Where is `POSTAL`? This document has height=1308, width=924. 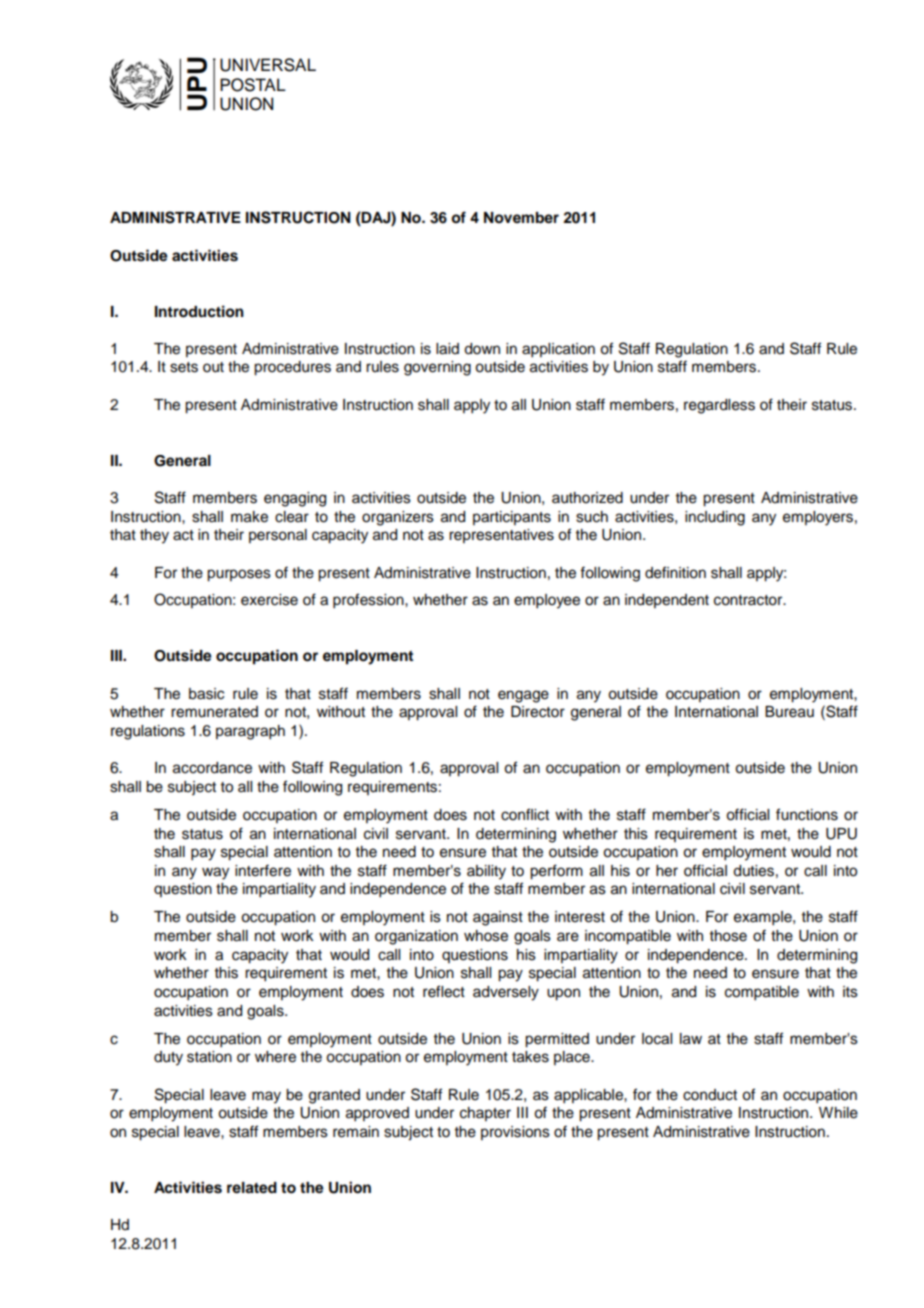
POSTAL is located at coordinates (253, 85).
